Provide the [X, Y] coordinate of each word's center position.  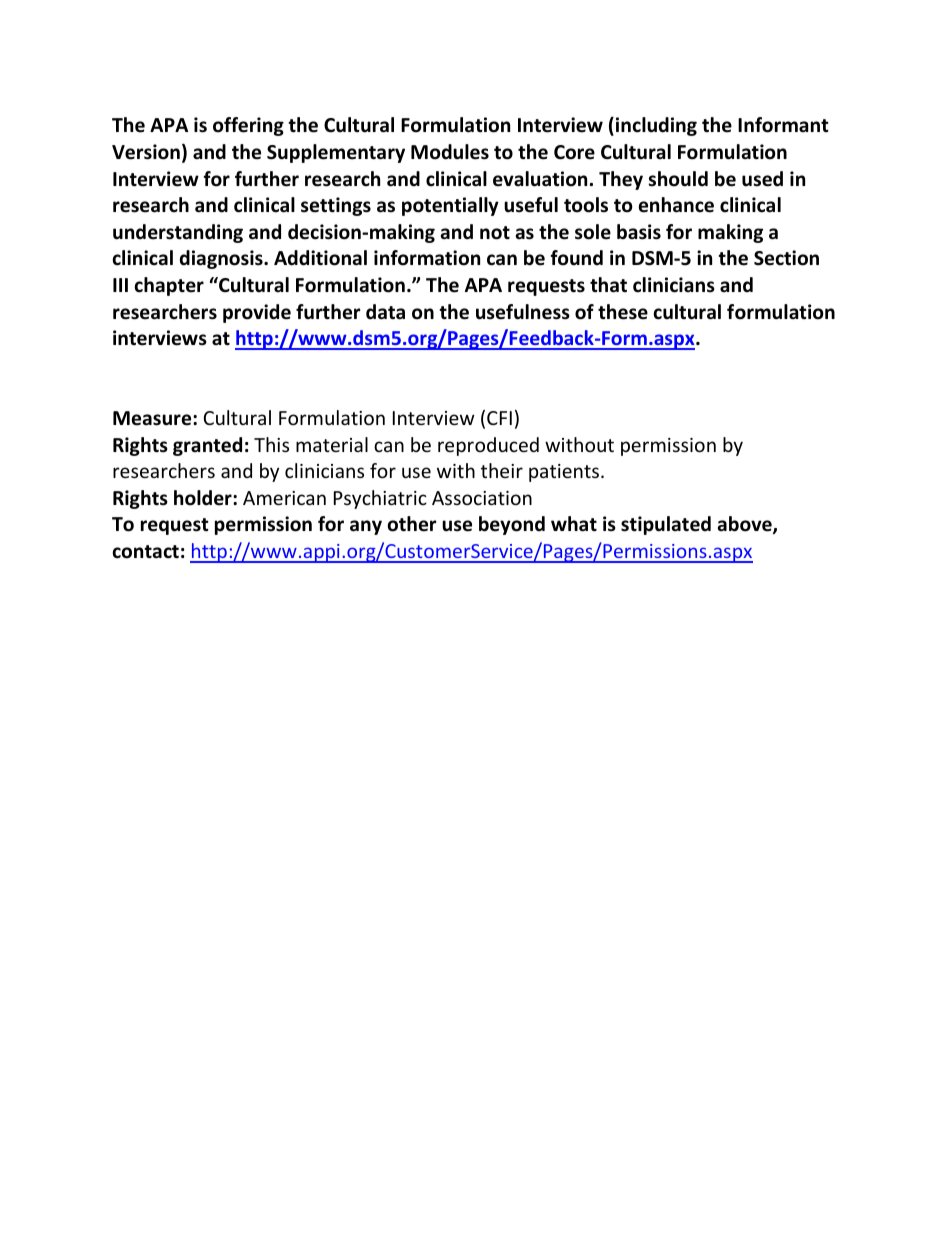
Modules [450, 152]
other [412, 524]
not [495, 233]
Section [786, 258]
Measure [153, 418]
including [656, 126]
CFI [499, 418]
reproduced [488, 446]
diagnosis [222, 259]
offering [248, 126]
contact [145, 552]
